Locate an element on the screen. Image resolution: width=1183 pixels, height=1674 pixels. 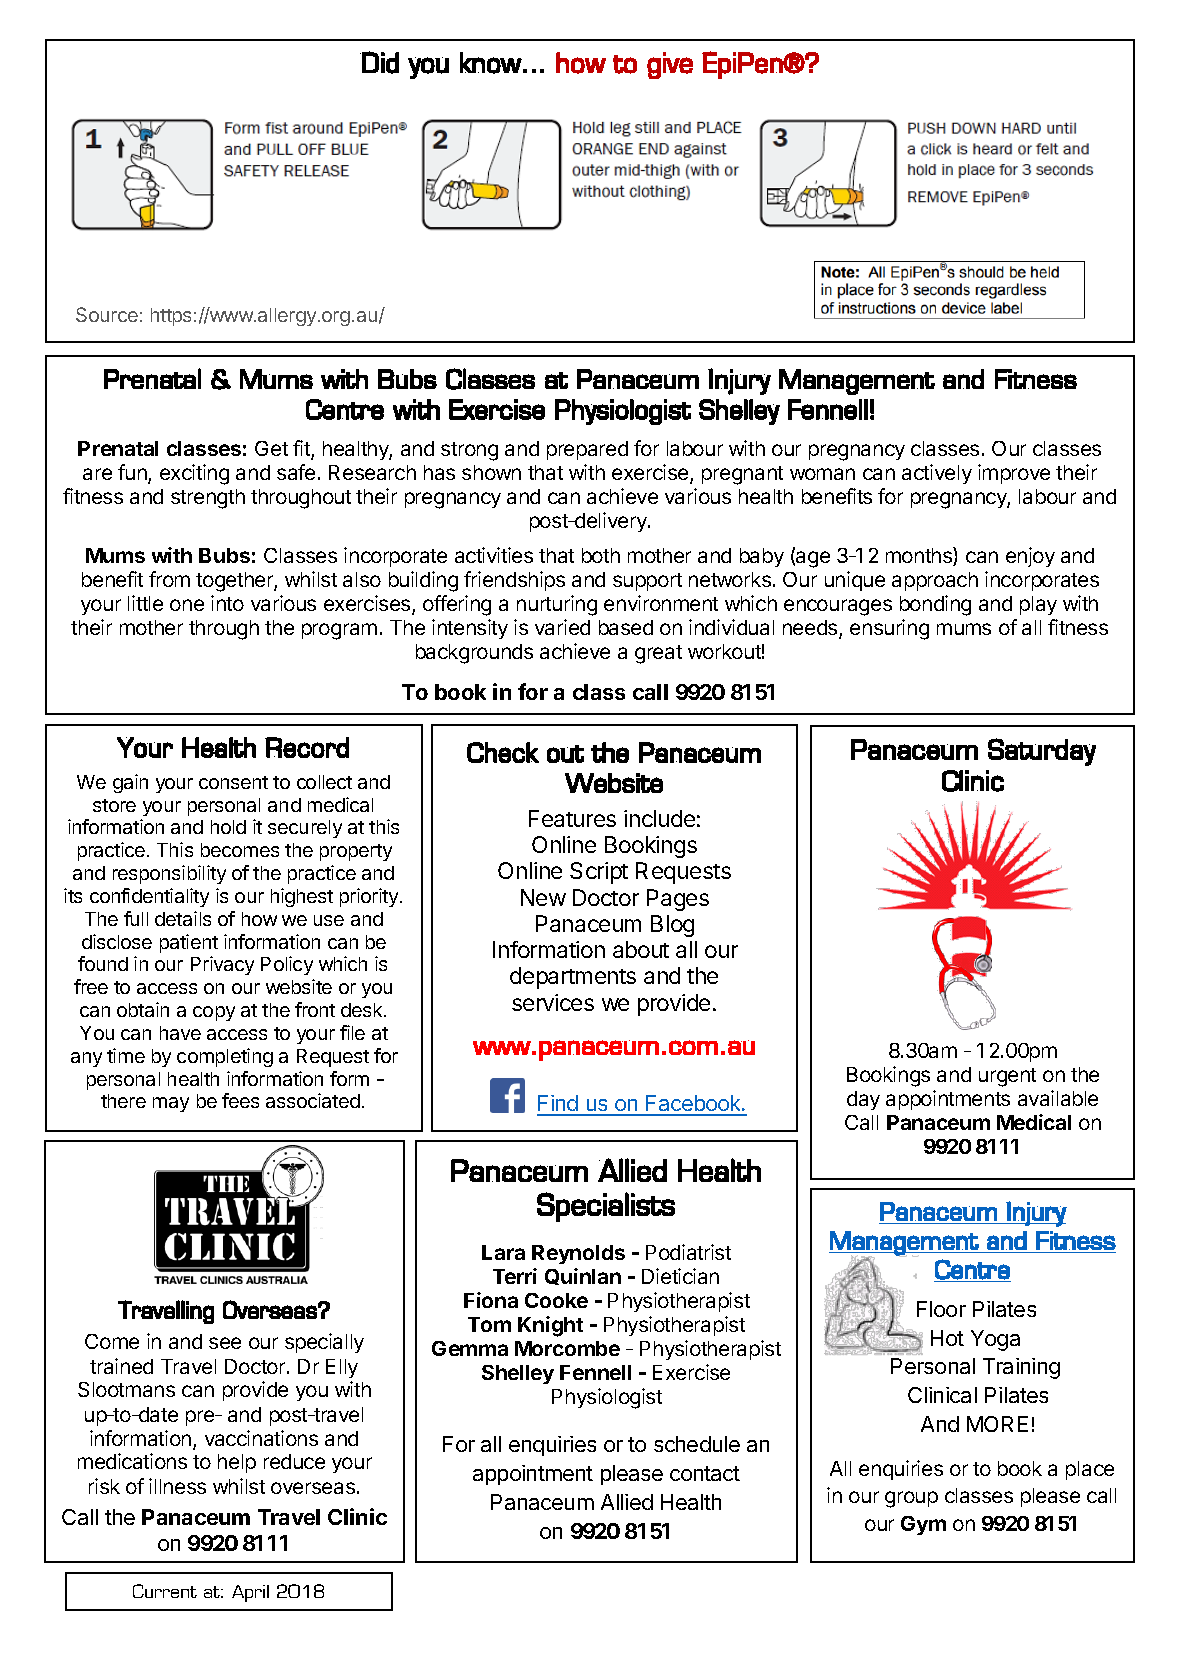
actively is located at coordinates (937, 474).
